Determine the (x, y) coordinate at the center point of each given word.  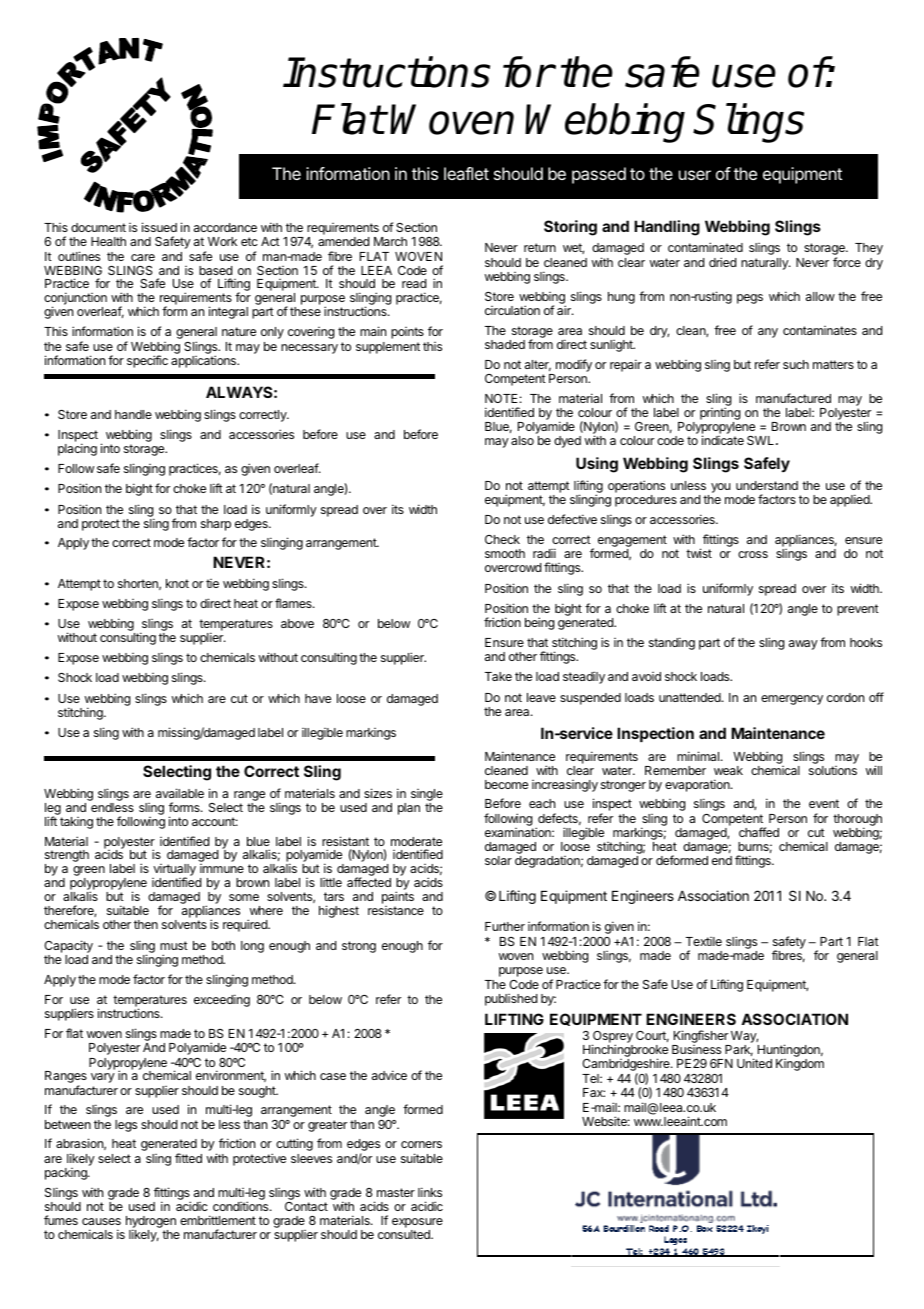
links (430, 1192)
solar (498, 860)
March (390, 241)
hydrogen (151, 1223)
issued (159, 227)
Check (502, 539)
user (695, 175)
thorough (857, 821)
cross (753, 554)
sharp (216, 525)
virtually (174, 871)
